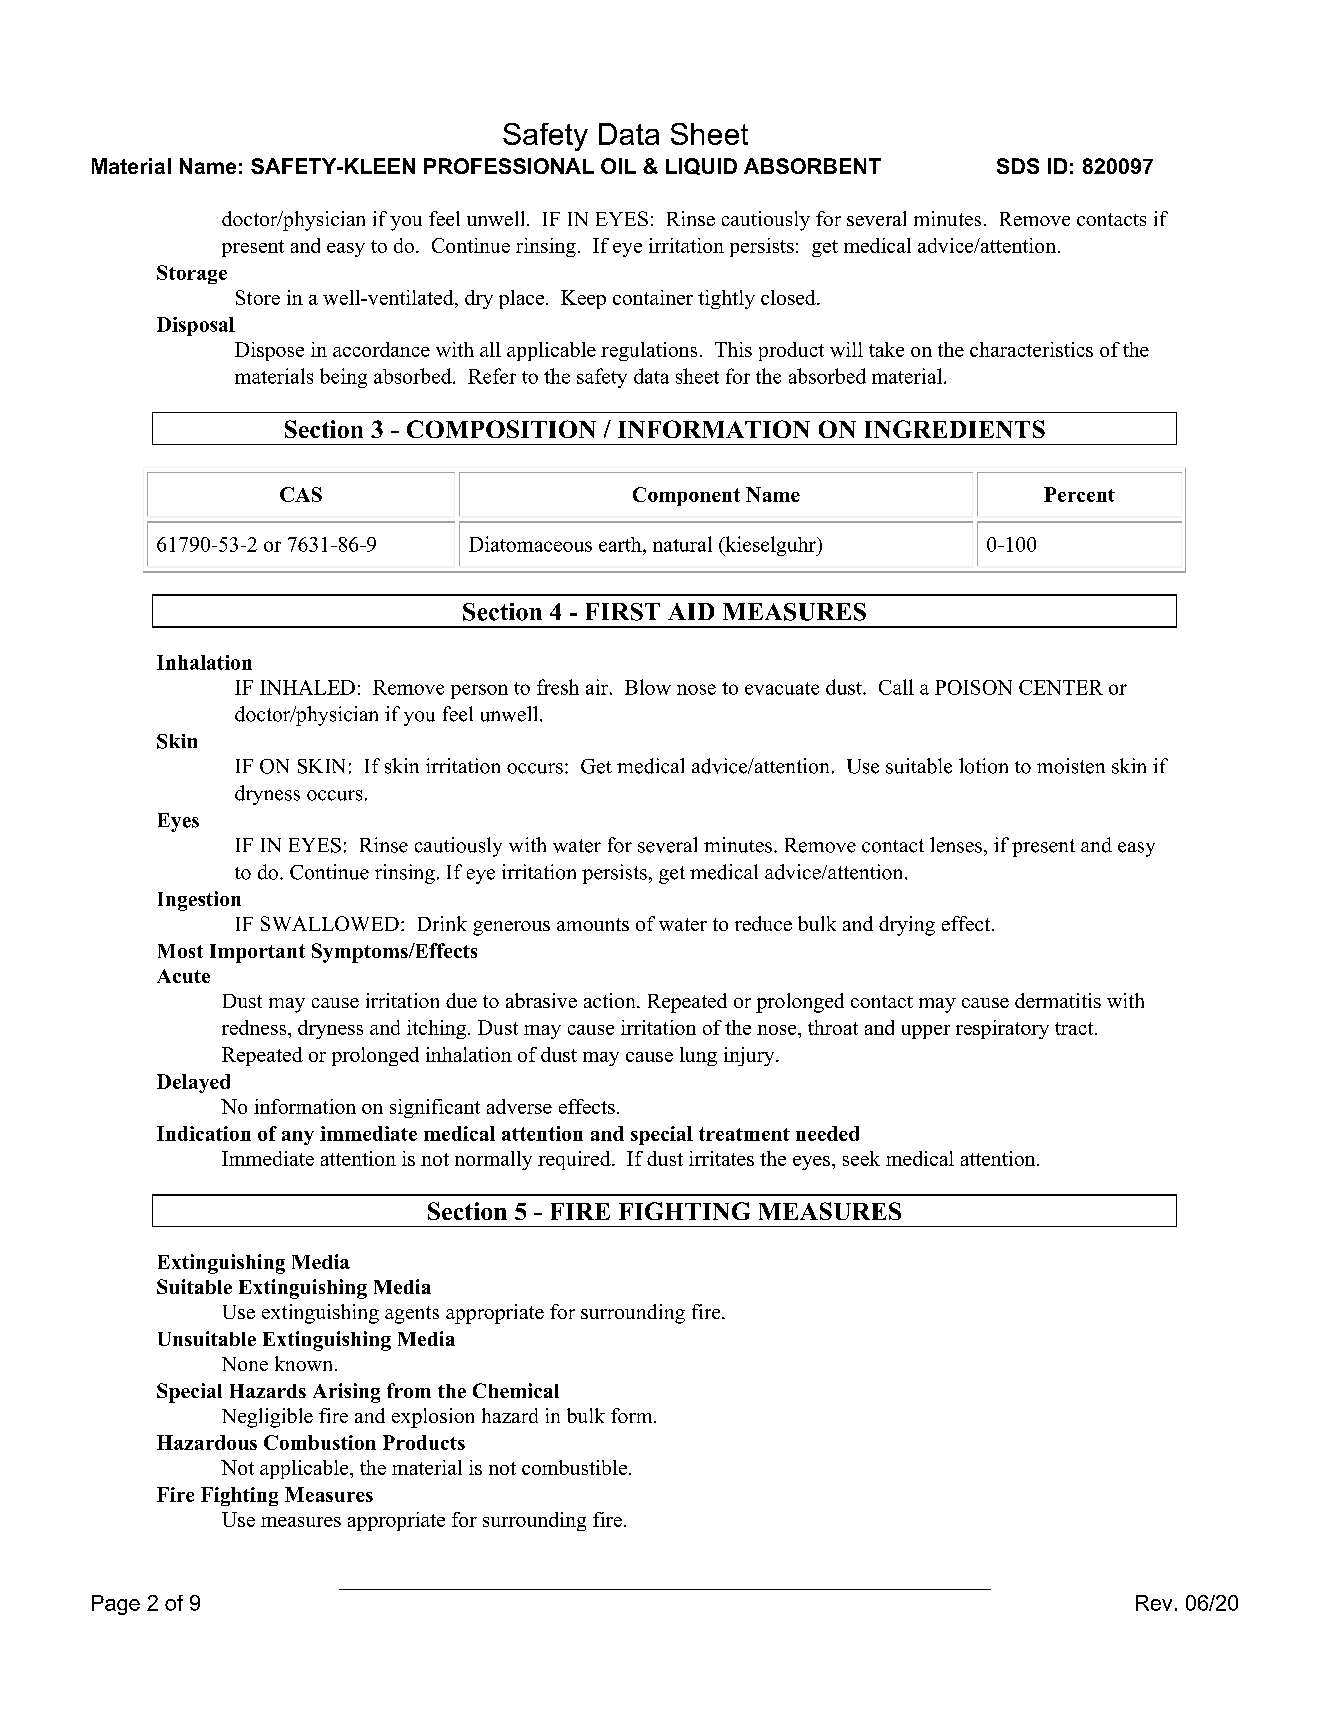 This screenshot has height=1720, width=1329. What do you see at coordinates (1002, 1029) in the screenshot?
I see `respiratory` at bounding box center [1002, 1029].
